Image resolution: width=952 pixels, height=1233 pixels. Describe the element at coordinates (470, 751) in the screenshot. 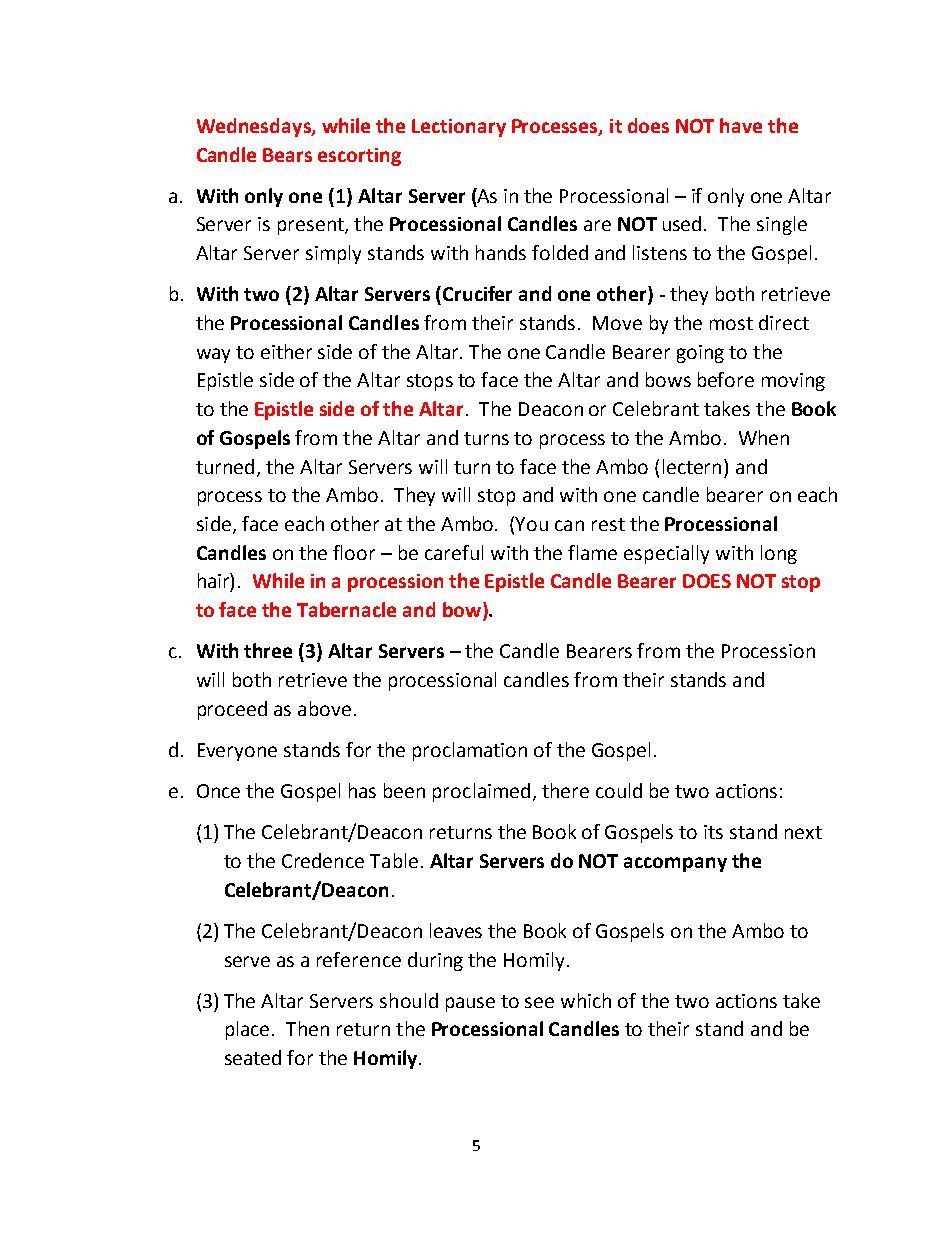

I see `proclamation` at that location.
